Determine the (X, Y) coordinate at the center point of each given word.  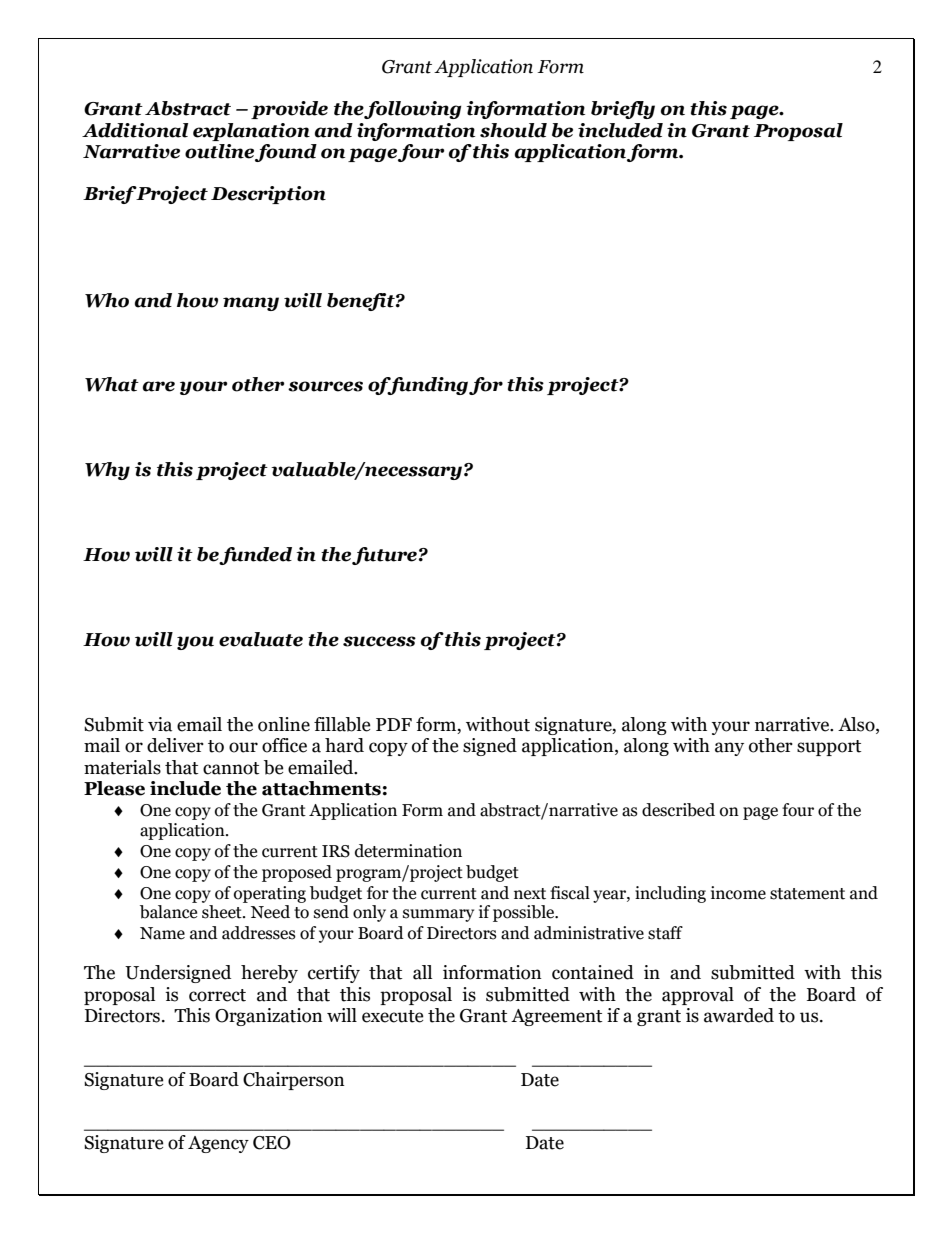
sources (325, 386)
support (829, 748)
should (513, 130)
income (738, 893)
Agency (218, 1144)
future (384, 556)
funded (255, 556)
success (379, 641)
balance (168, 912)
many (251, 304)
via (160, 724)
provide (289, 110)
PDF (394, 724)
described (678, 810)
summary (438, 915)
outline (219, 151)
